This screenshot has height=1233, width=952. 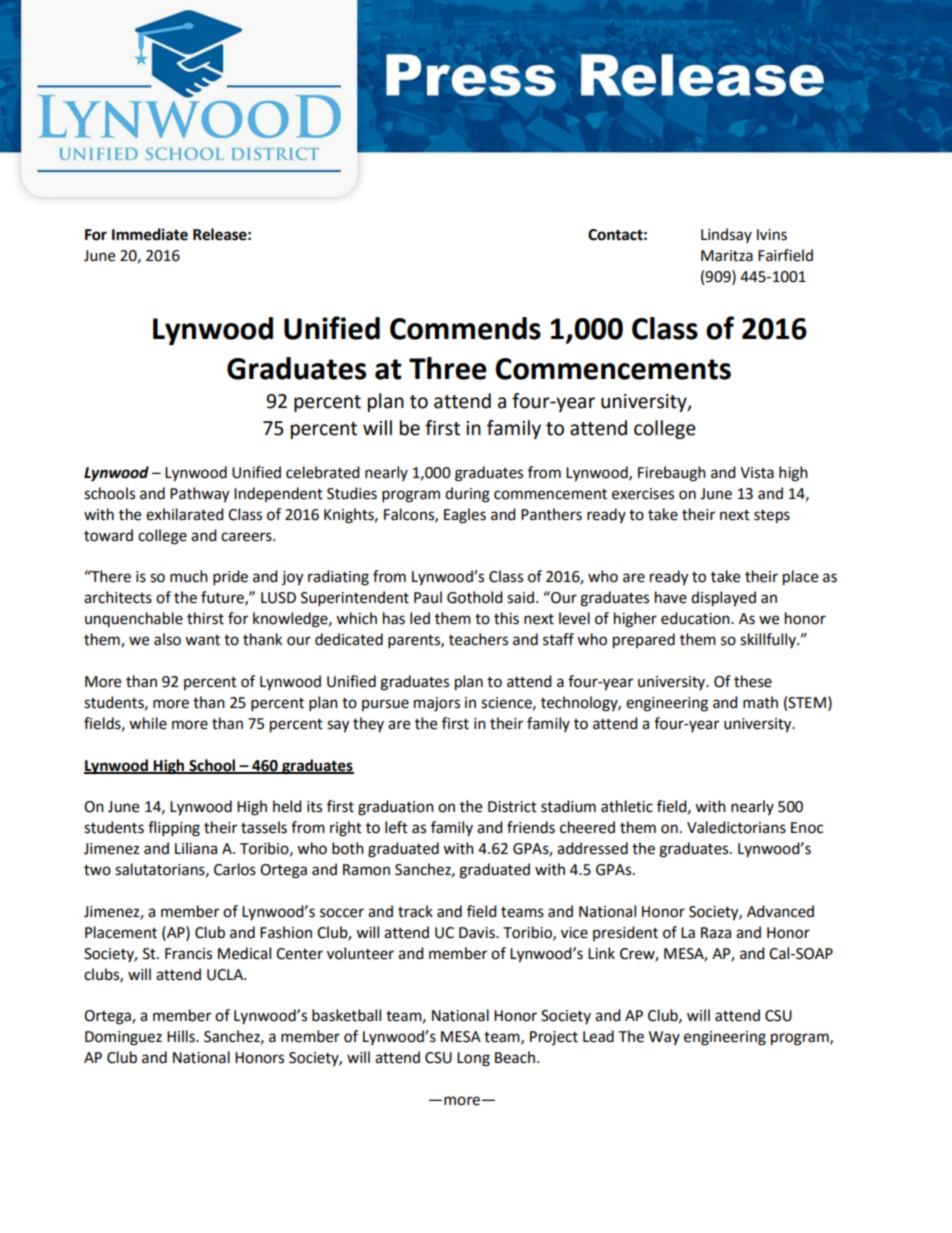 I want to click on teachers, so click(x=478, y=639).
